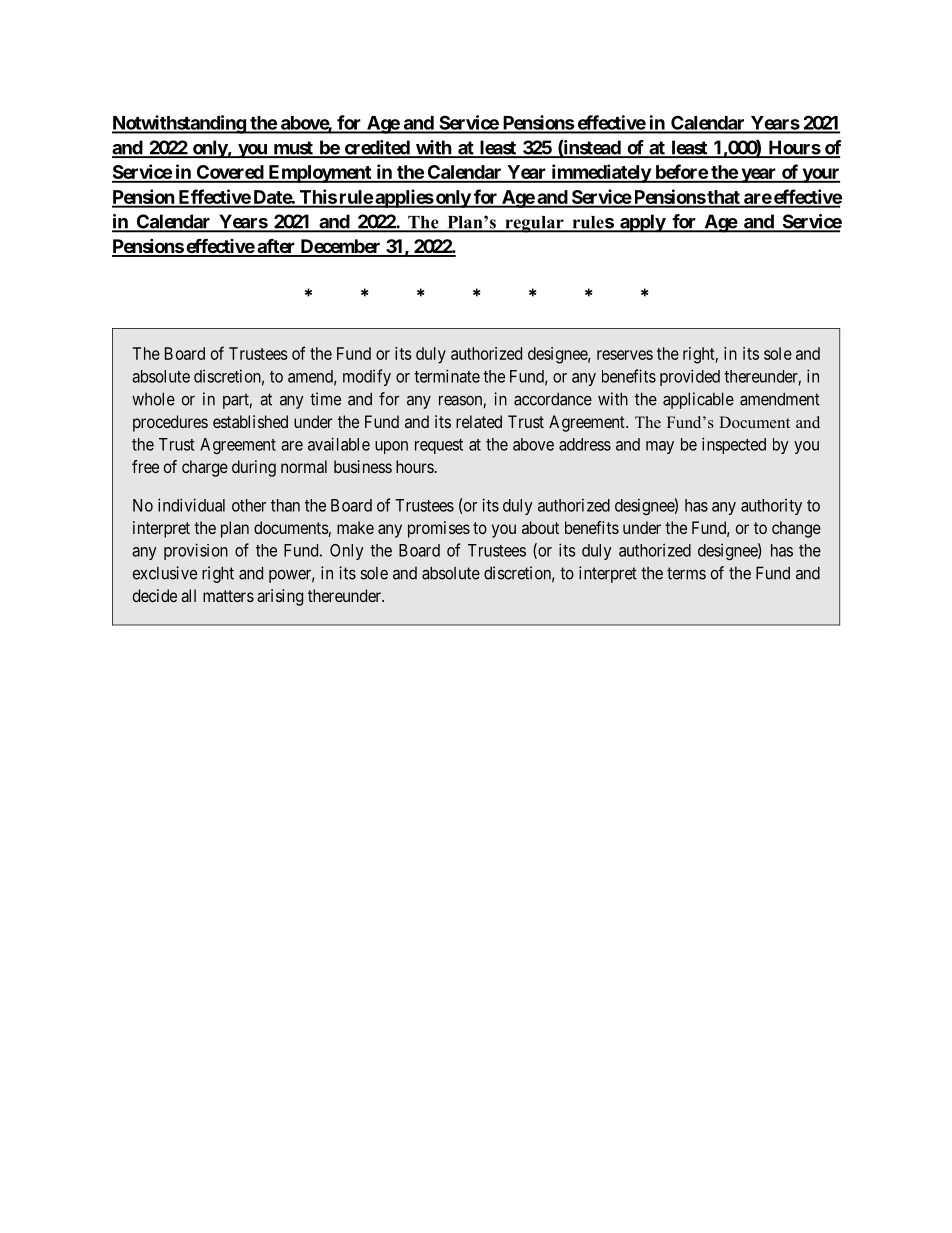 This page has height=1233, width=952. I want to click on terms, so click(686, 573).
